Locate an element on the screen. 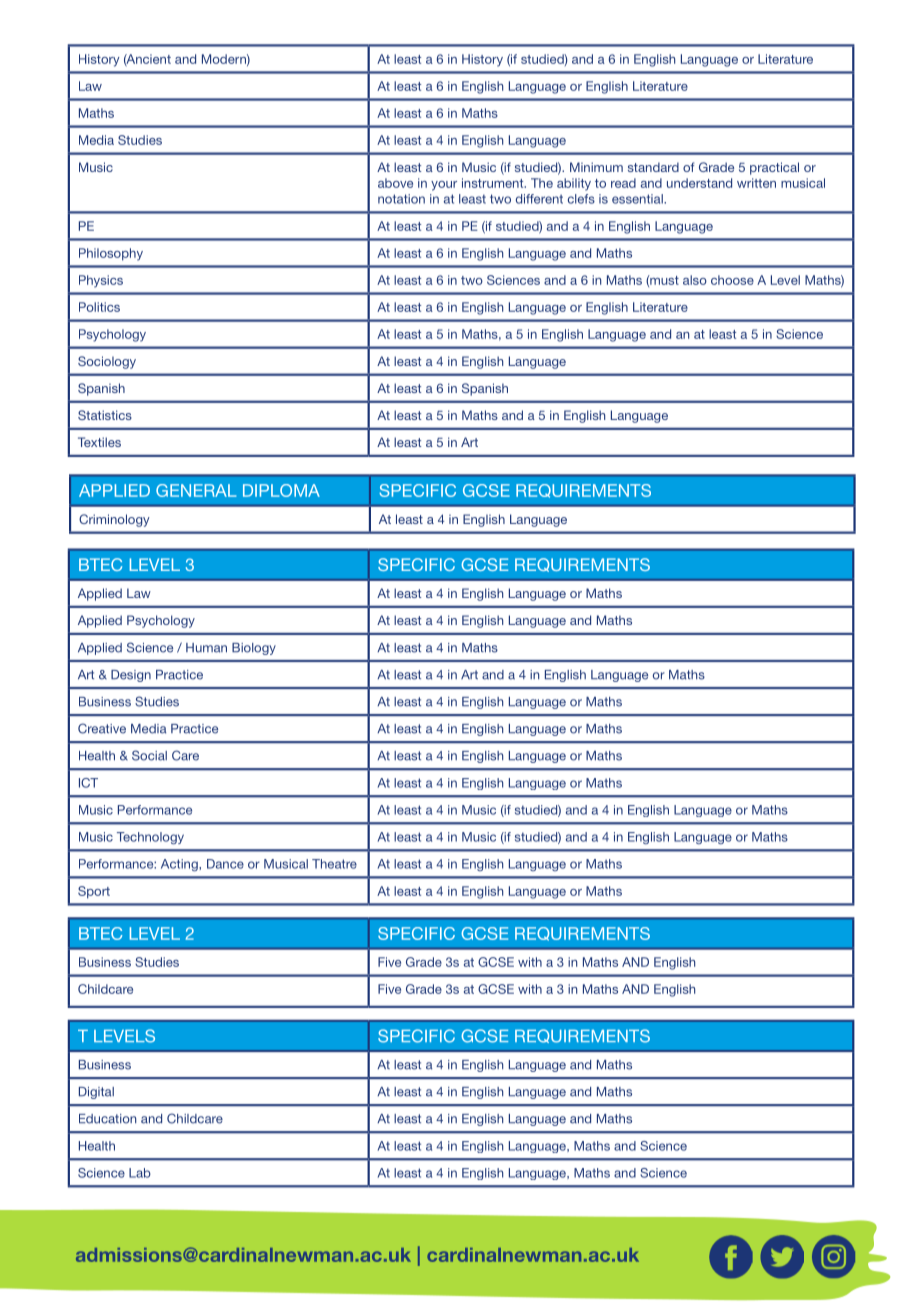 The width and height of the screenshot is (924, 1311). Philosophy is located at coordinates (111, 254).
